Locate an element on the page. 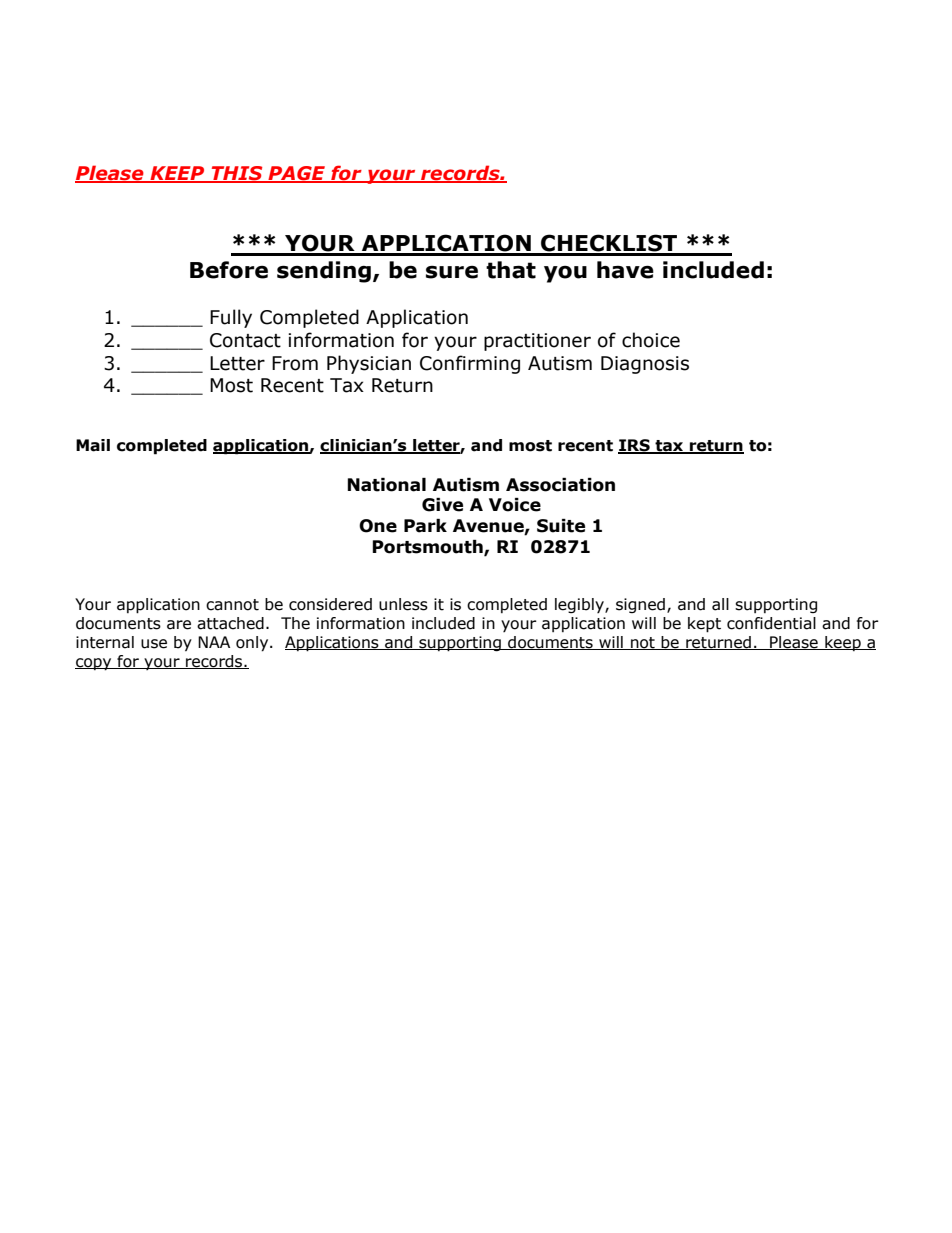 The width and height of the document is (952, 1233). choice is located at coordinates (651, 340).
